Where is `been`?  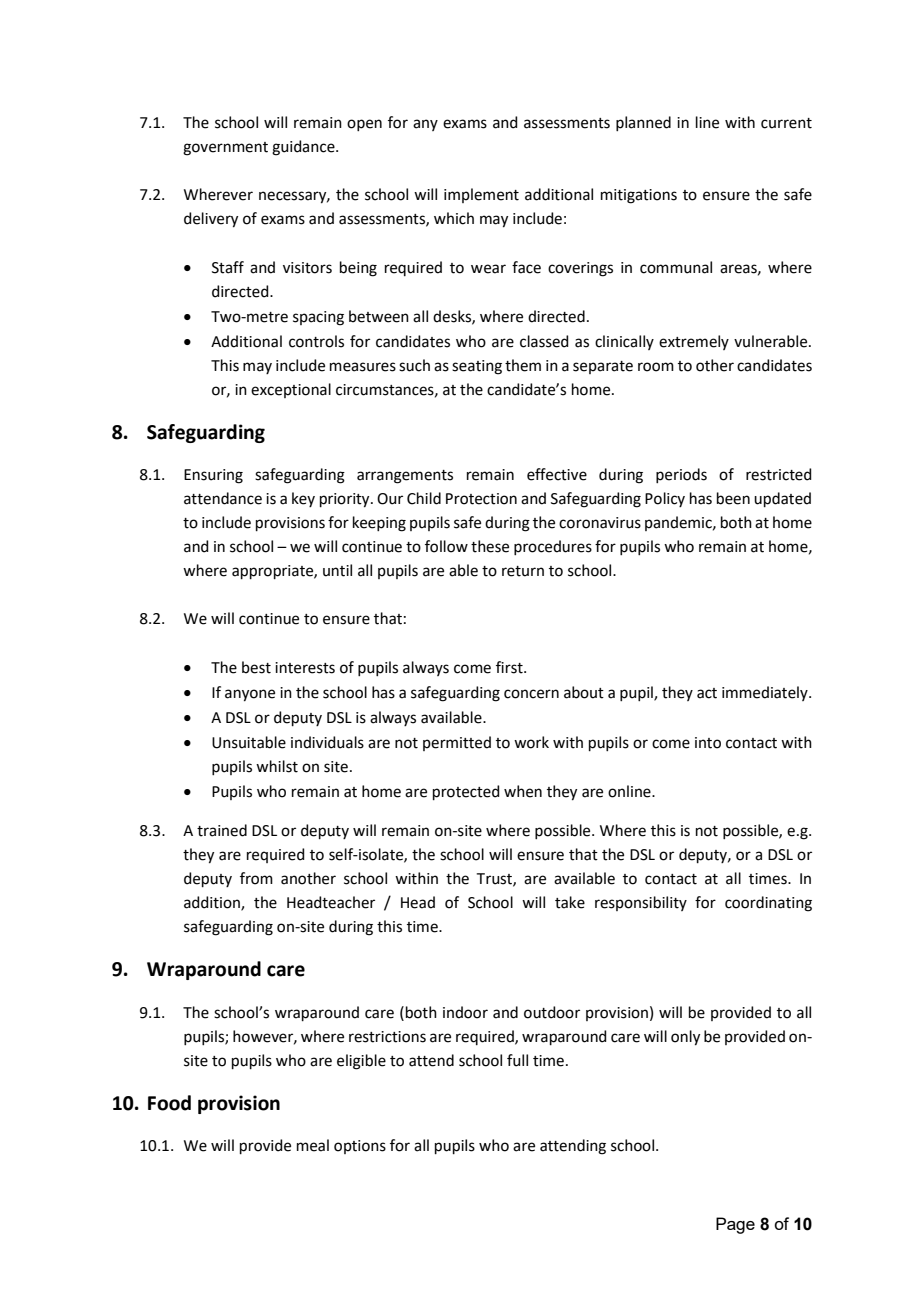 been is located at coordinates (733, 498).
